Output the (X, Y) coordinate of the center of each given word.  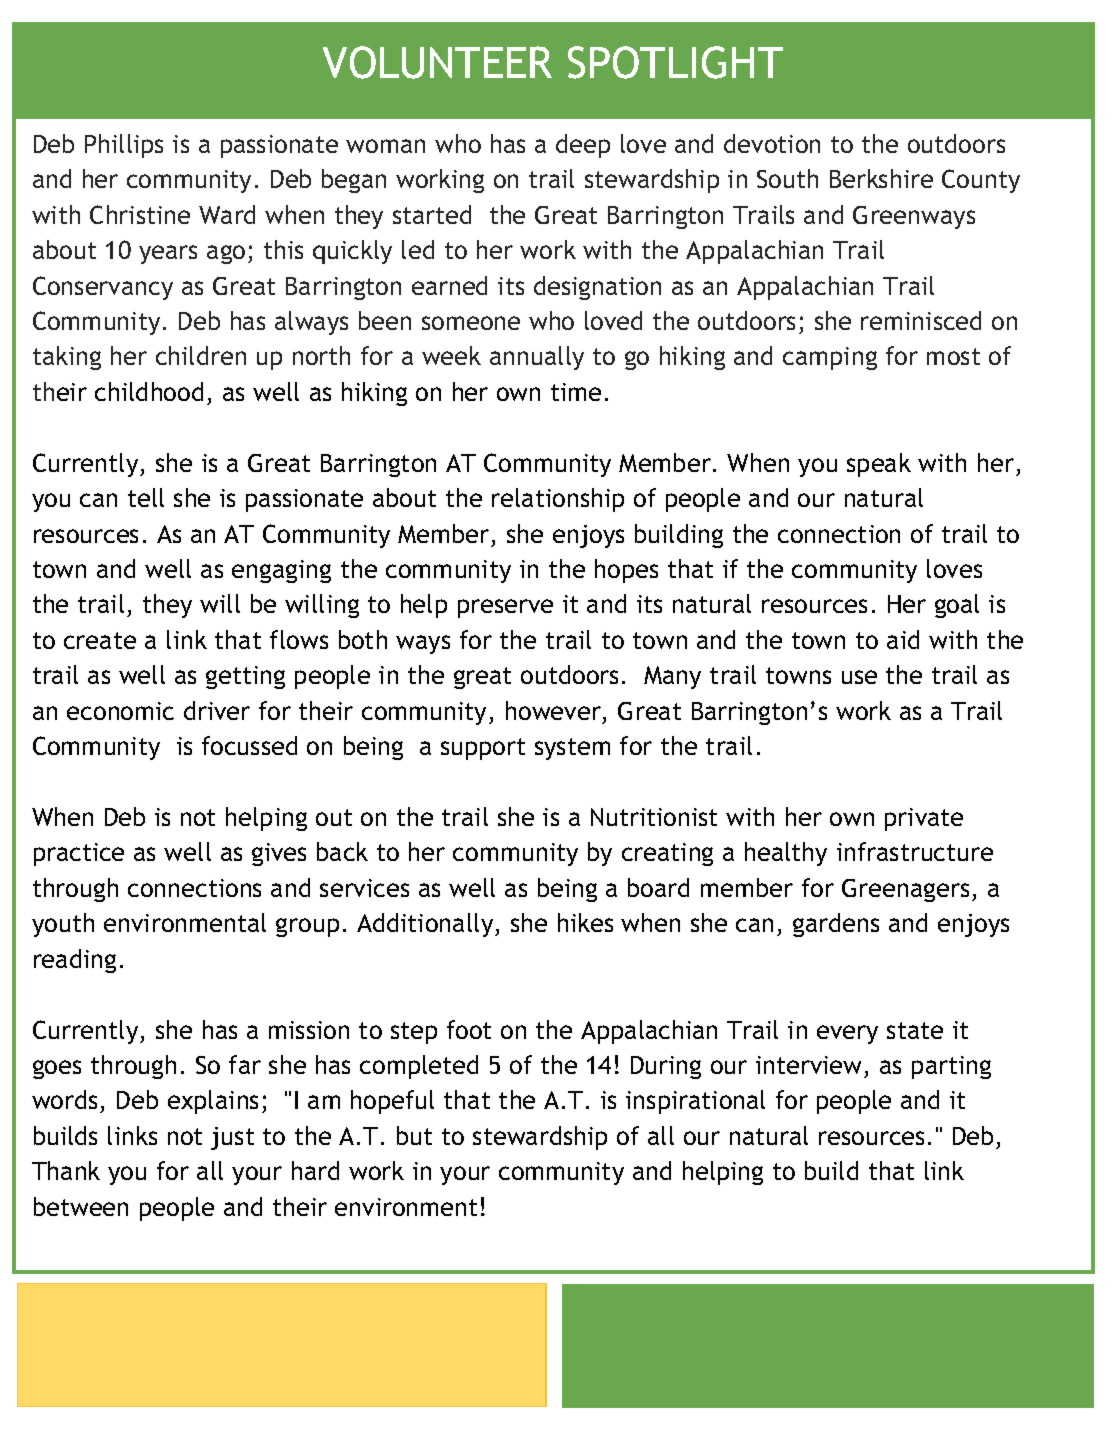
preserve (505, 608)
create (100, 640)
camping (830, 358)
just (232, 1138)
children (201, 355)
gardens (836, 925)
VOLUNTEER (437, 62)
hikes (585, 922)
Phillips (124, 146)
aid (903, 639)
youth (63, 925)
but (414, 1135)
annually (537, 358)
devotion (772, 143)
